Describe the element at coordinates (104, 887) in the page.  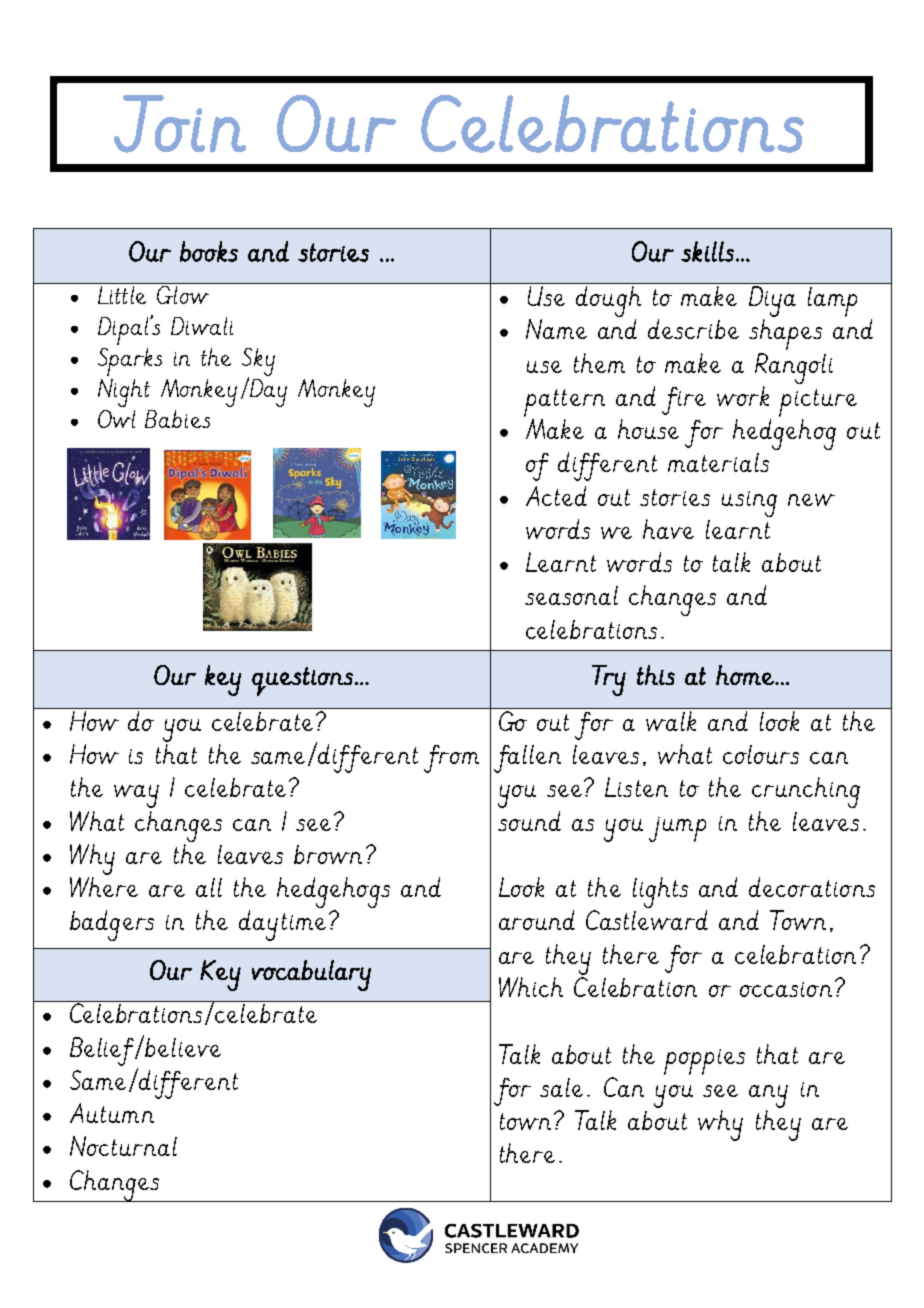
I see `Where` at that location.
